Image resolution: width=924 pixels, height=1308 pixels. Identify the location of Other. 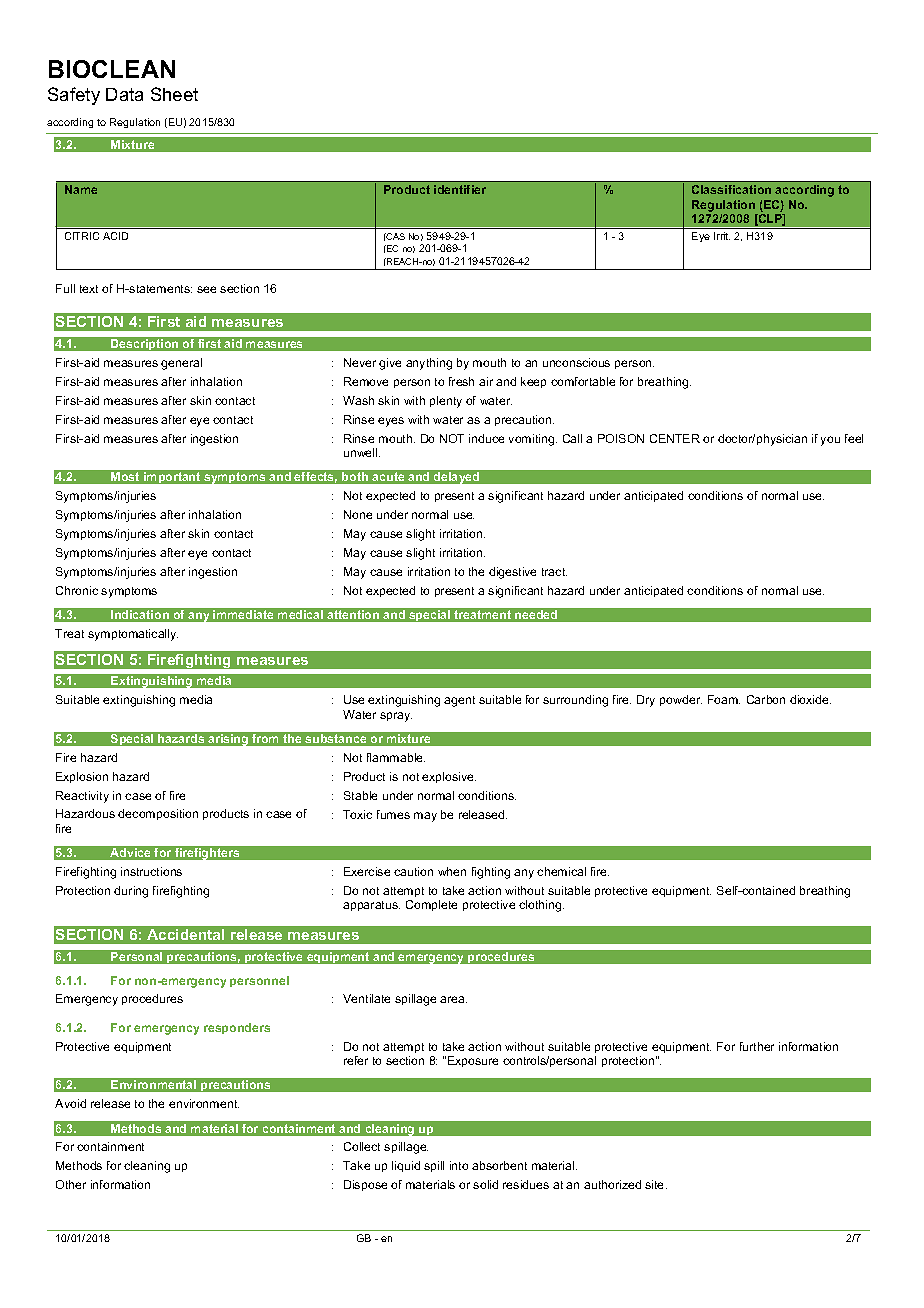
(71, 1184).
